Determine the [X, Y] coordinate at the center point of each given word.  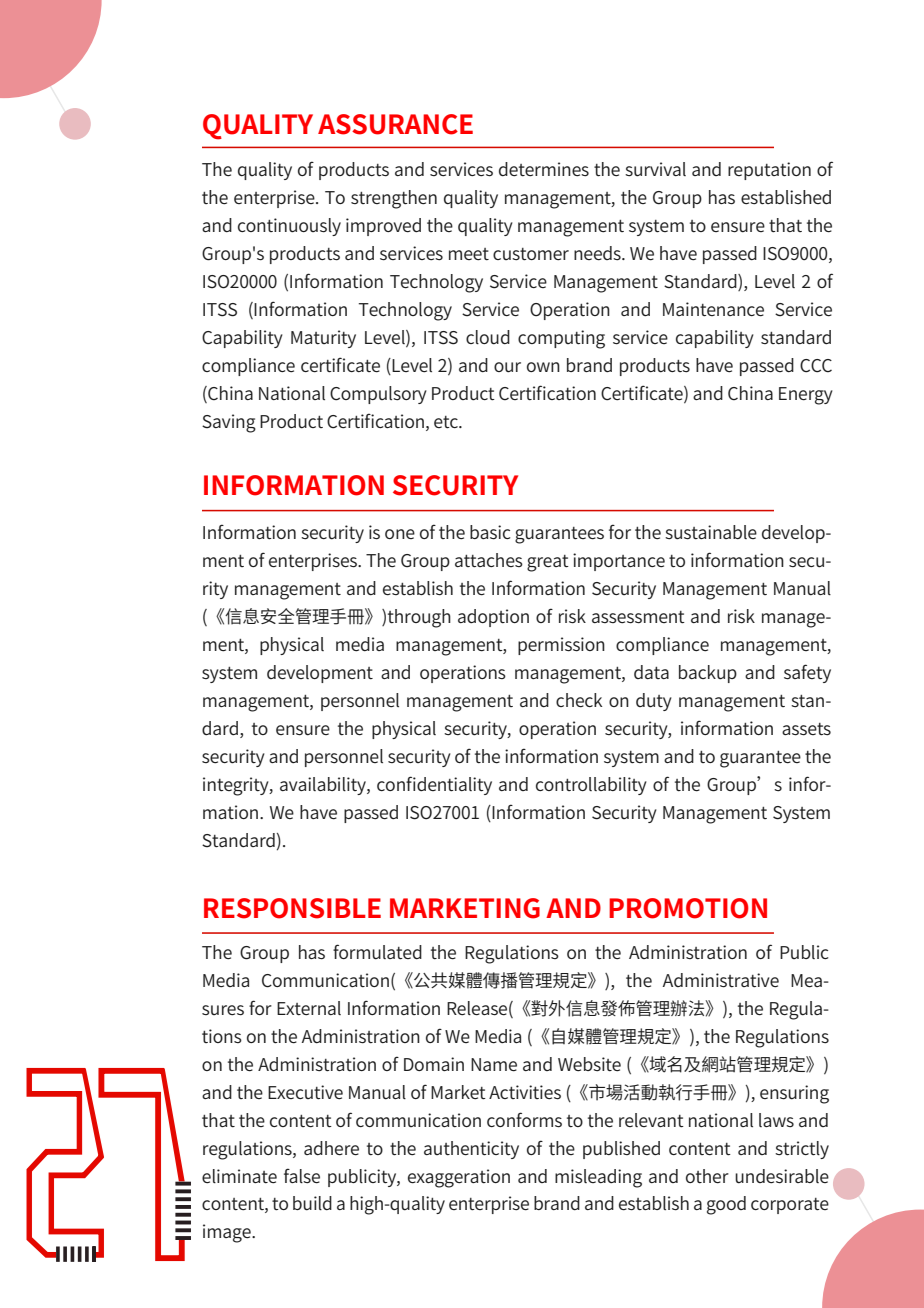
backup [708, 674]
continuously [289, 227]
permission [561, 646]
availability [324, 786]
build [312, 1203]
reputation [769, 171]
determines [544, 169]
